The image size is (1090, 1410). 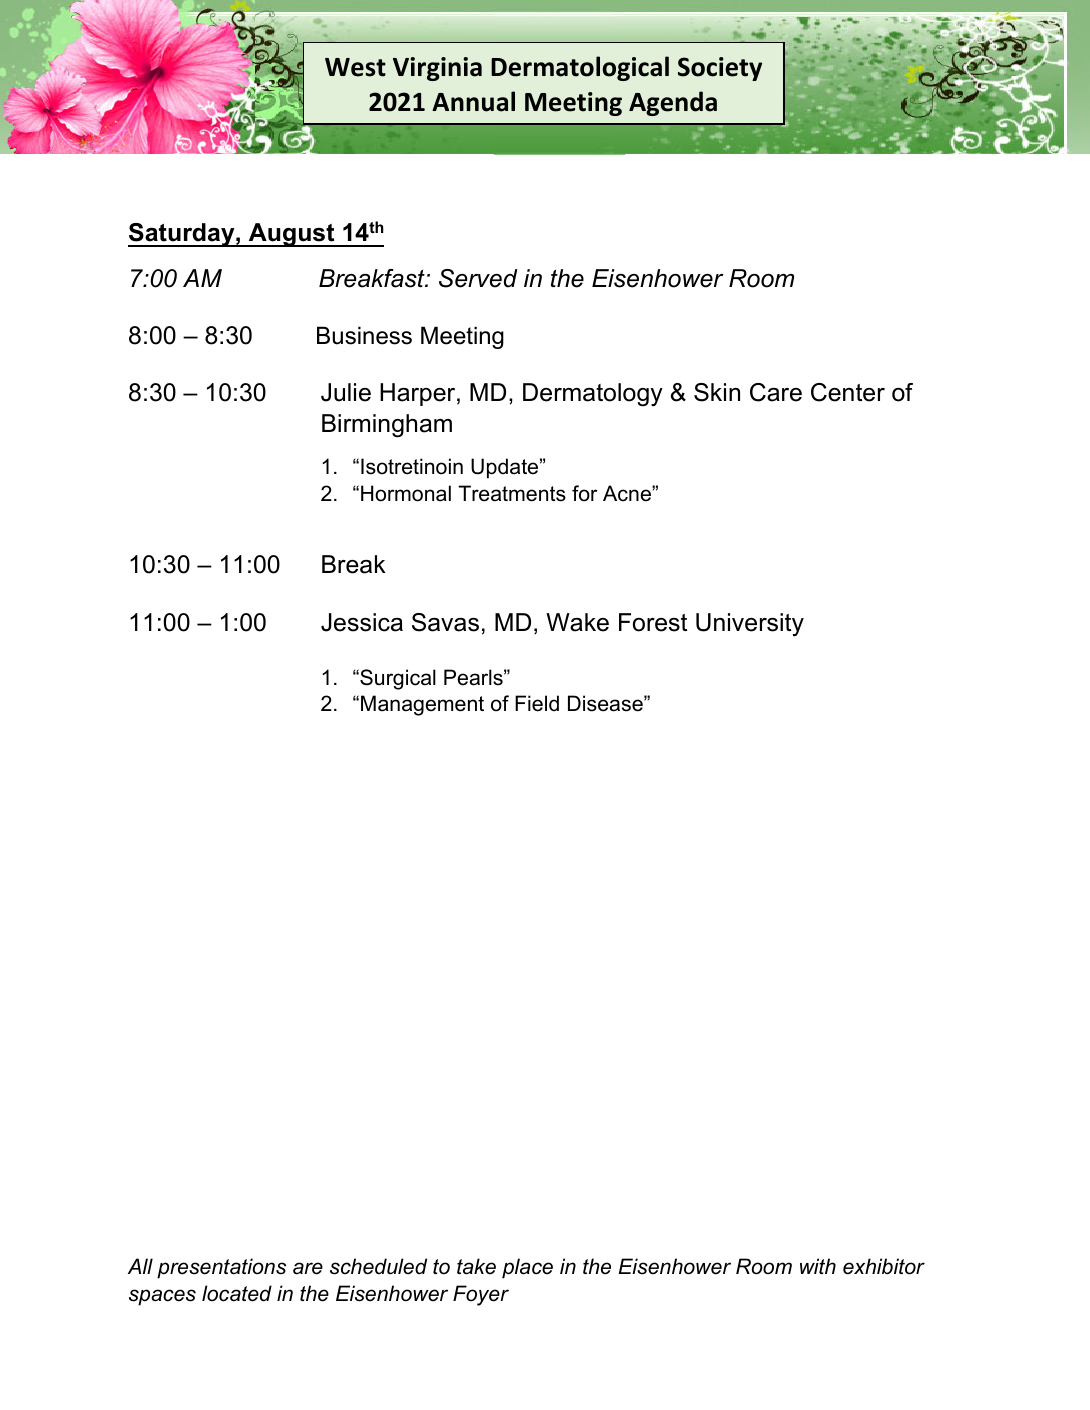 I want to click on Annual, so click(x=473, y=101).
